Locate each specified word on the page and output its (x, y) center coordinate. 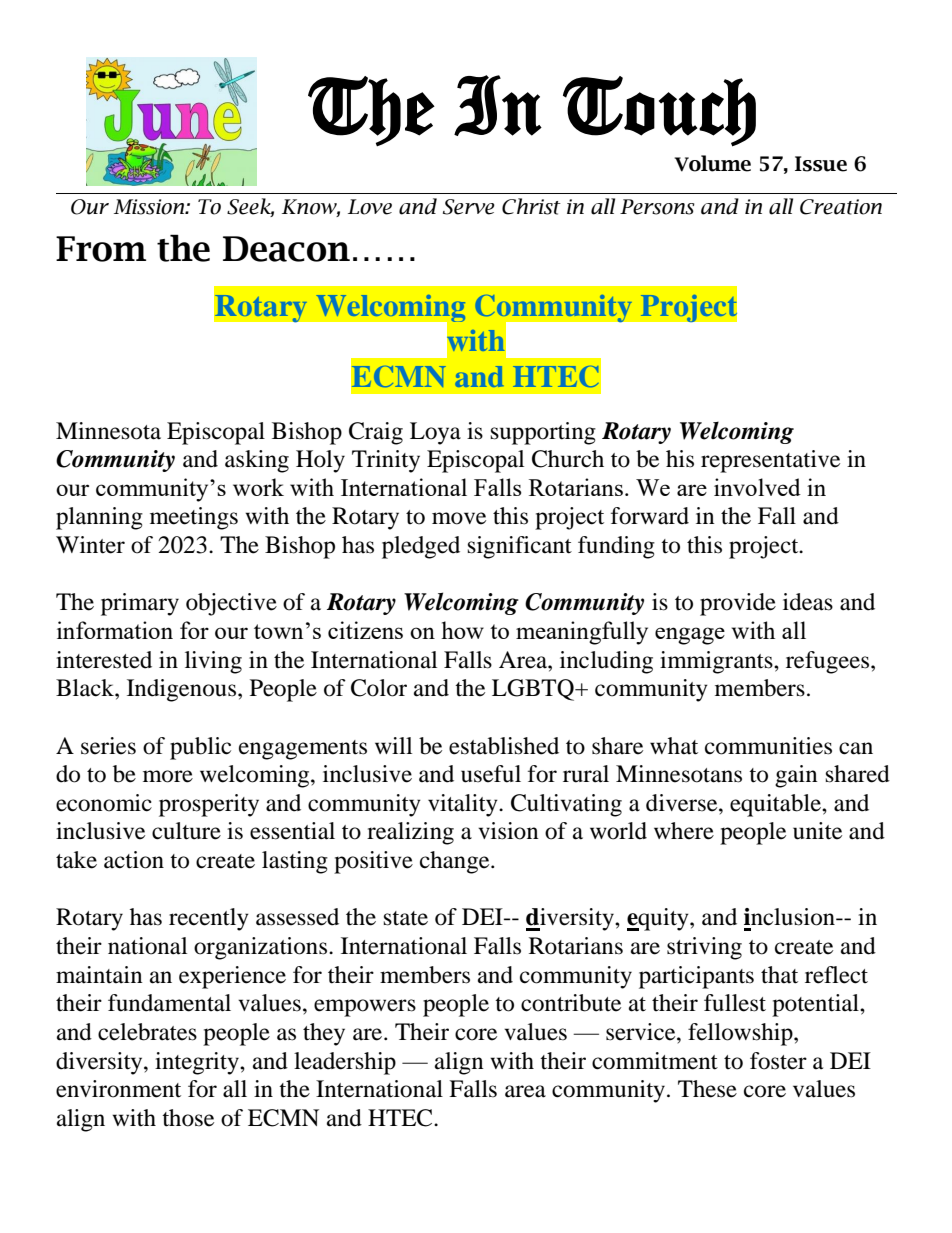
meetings (194, 518)
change (456, 862)
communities (768, 746)
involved (757, 487)
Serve (469, 207)
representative (770, 461)
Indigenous (181, 690)
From (101, 249)
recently (209, 919)
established (504, 746)
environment (118, 1089)
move (459, 518)
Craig (376, 433)
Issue (821, 164)
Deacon (286, 249)
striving (704, 948)
